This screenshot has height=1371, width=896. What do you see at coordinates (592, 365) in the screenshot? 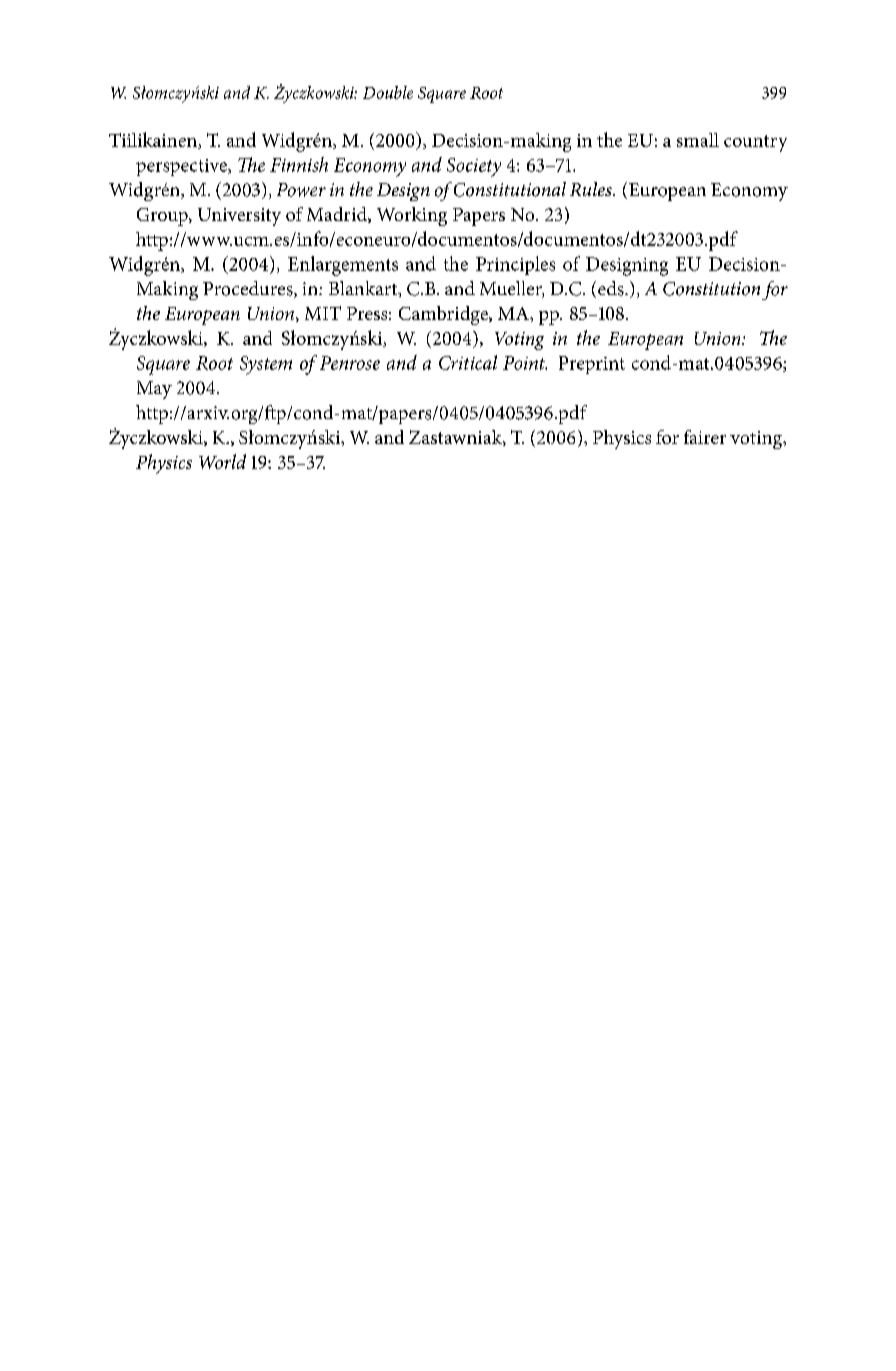
I see `Preprint` at bounding box center [592, 365].
